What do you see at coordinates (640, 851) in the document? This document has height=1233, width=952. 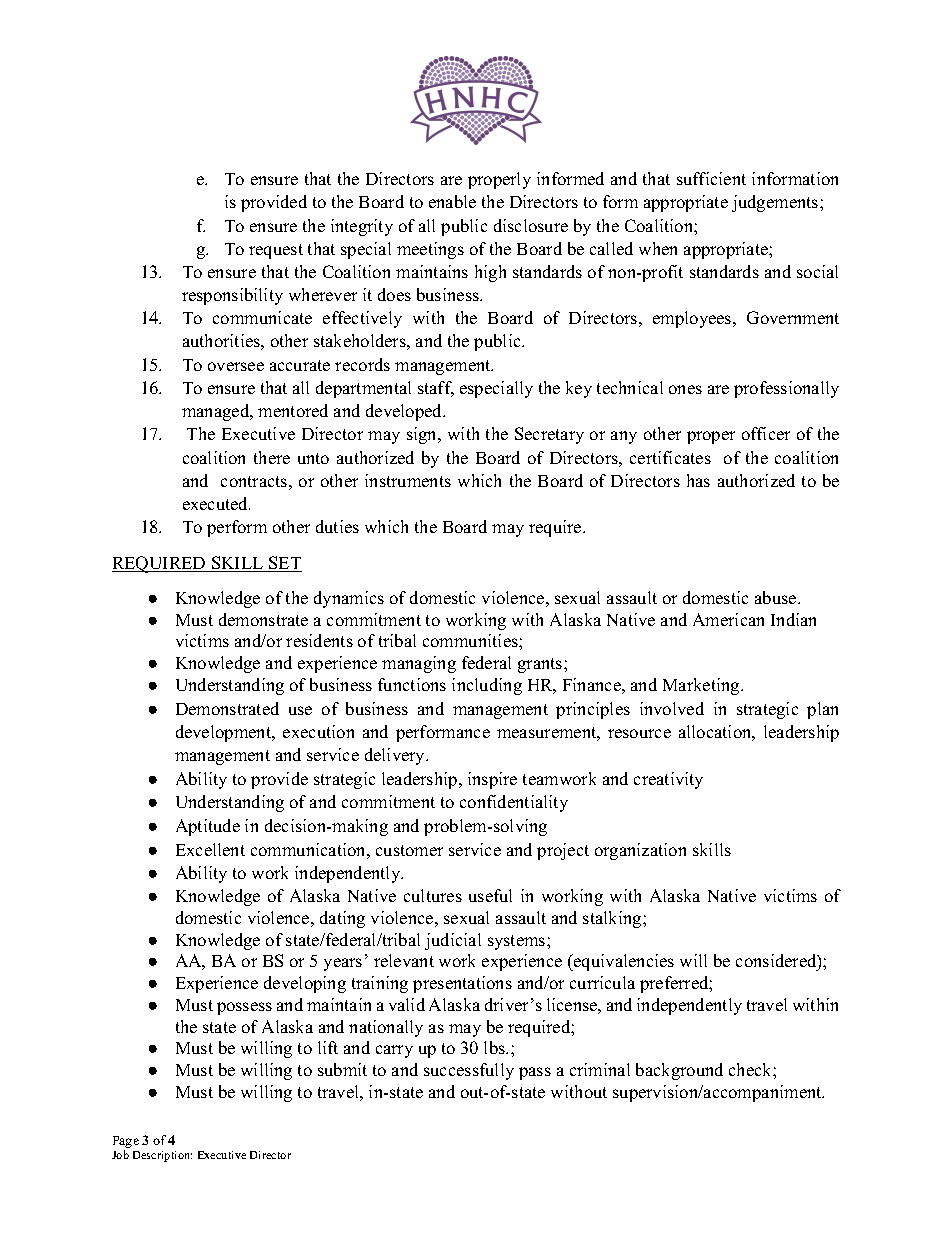 I see `organization` at bounding box center [640, 851].
